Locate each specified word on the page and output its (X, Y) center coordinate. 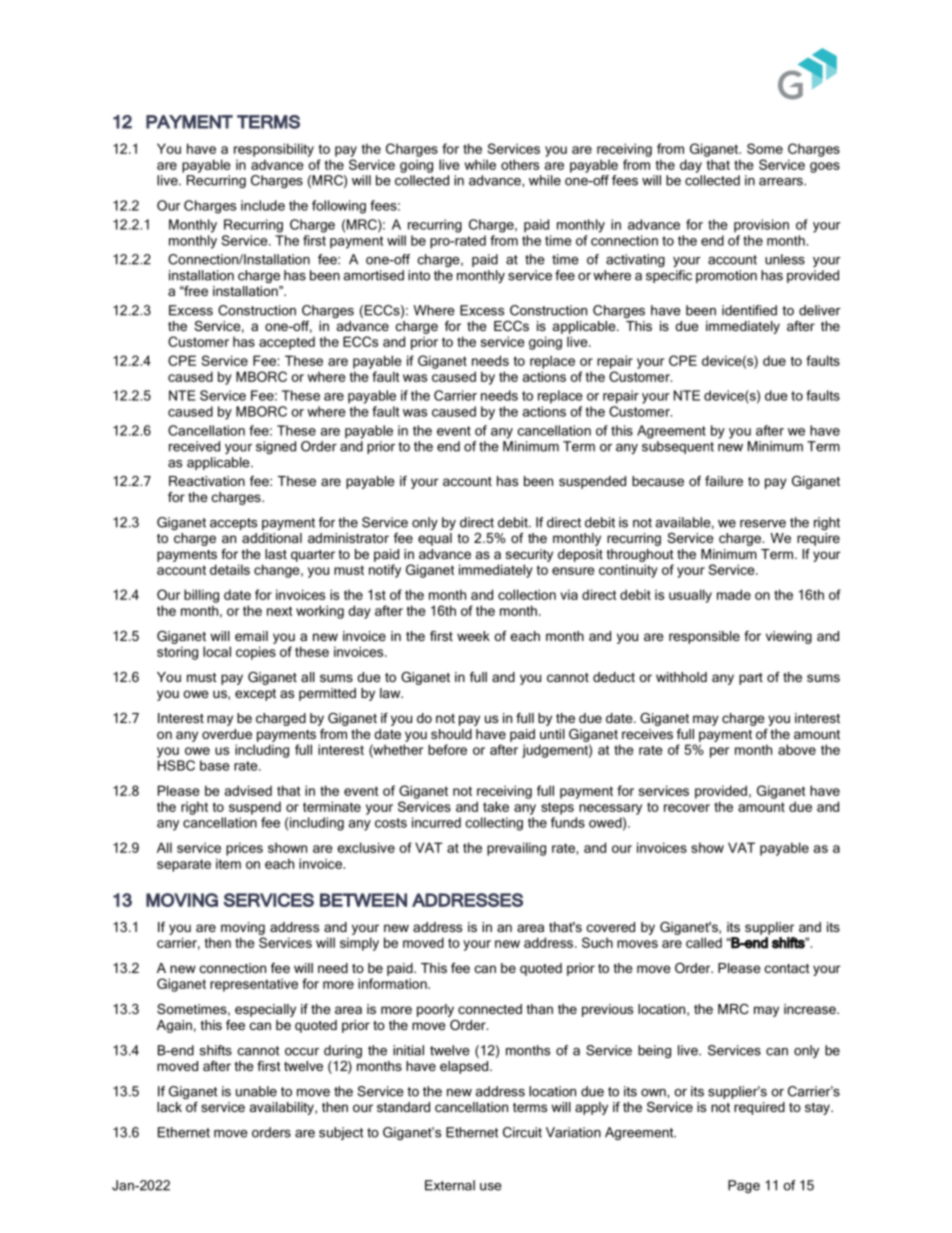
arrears (782, 182)
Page (744, 1186)
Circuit (522, 1132)
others (520, 164)
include (263, 205)
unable (256, 1091)
